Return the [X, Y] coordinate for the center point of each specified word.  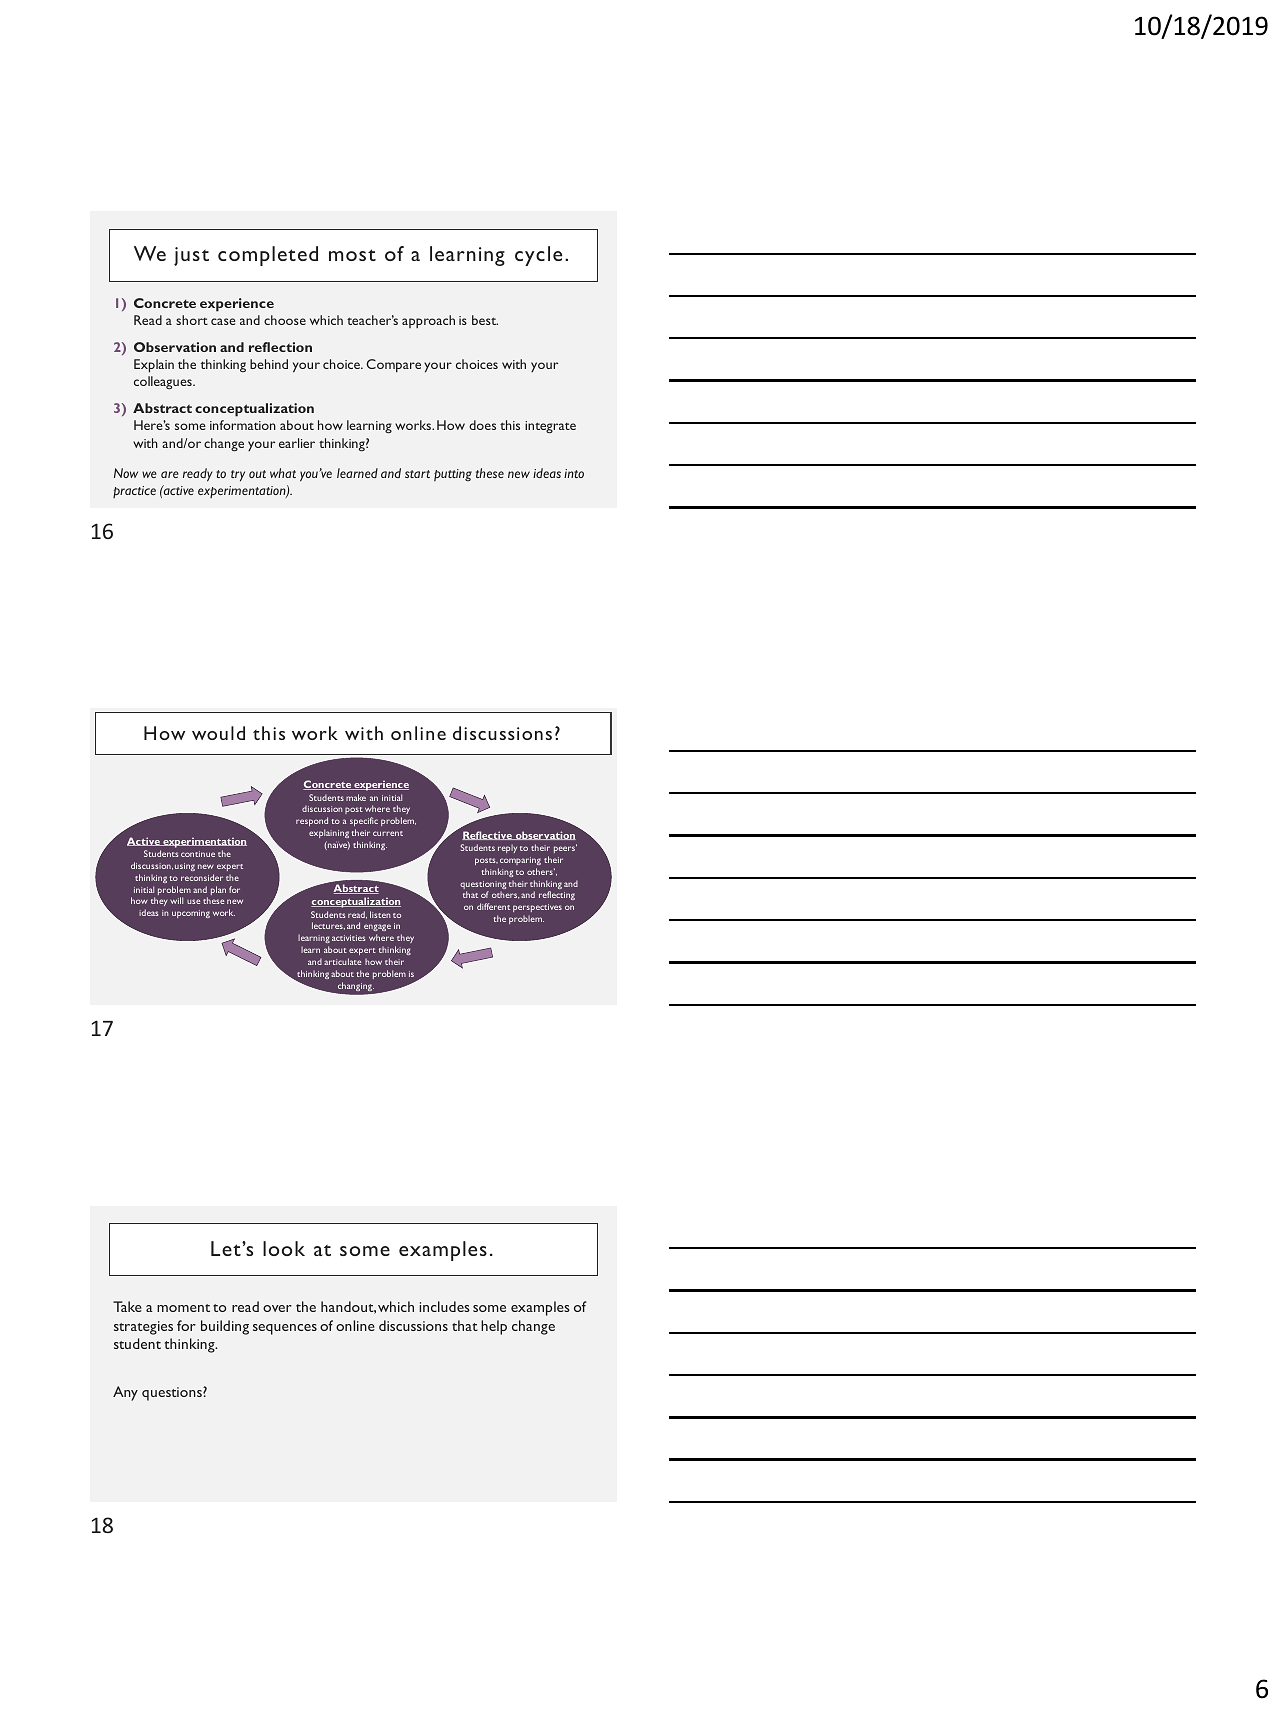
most [352, 255]
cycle [538, 256]
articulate [342, 961]
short [192, 320]
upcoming [191, 914]
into [574, 473]
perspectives [537, 908]
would [218, 733]
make [356, 797]
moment [183, 1308]
